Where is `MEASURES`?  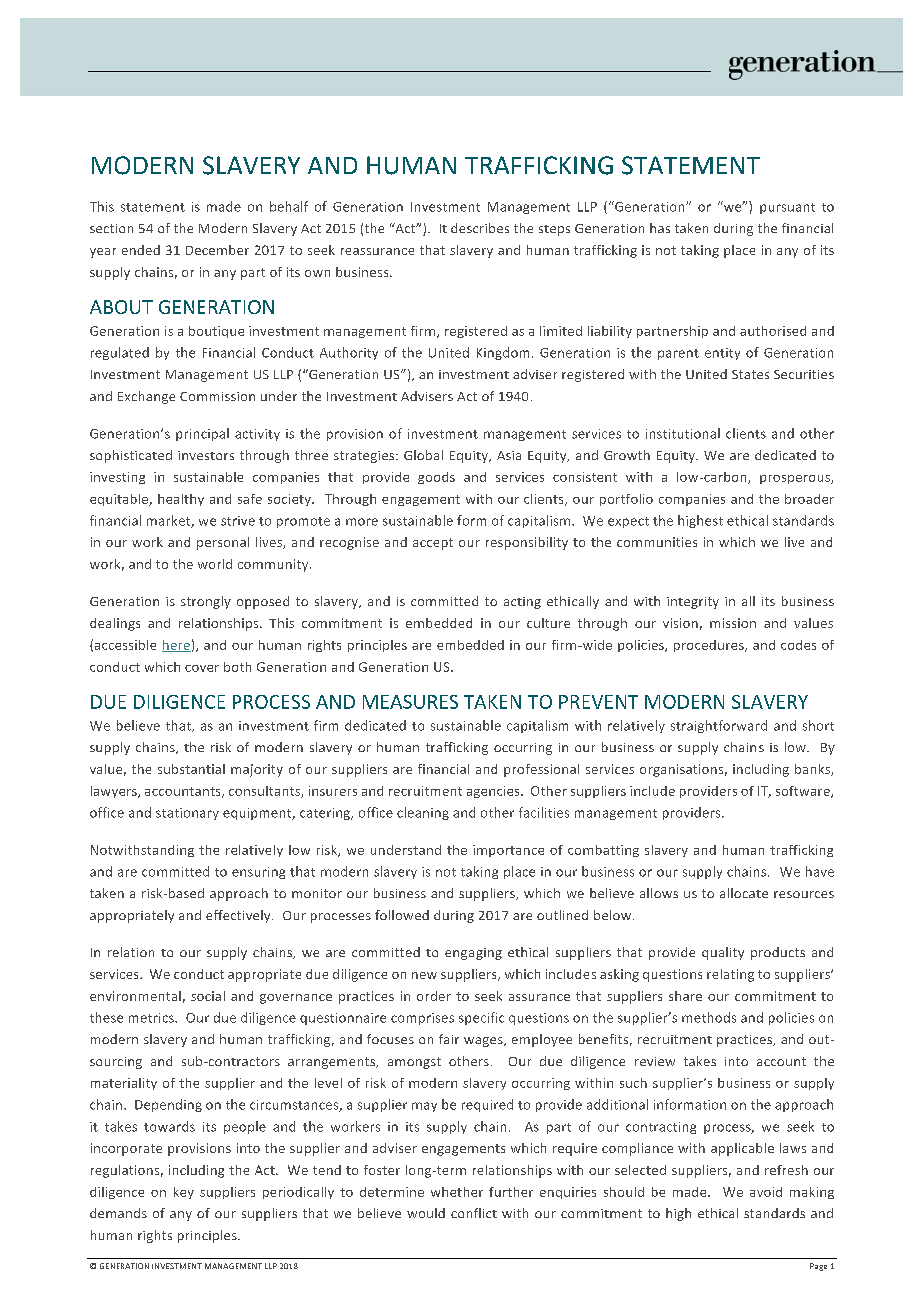 MEASURES is located at coordinates (410, 702).
